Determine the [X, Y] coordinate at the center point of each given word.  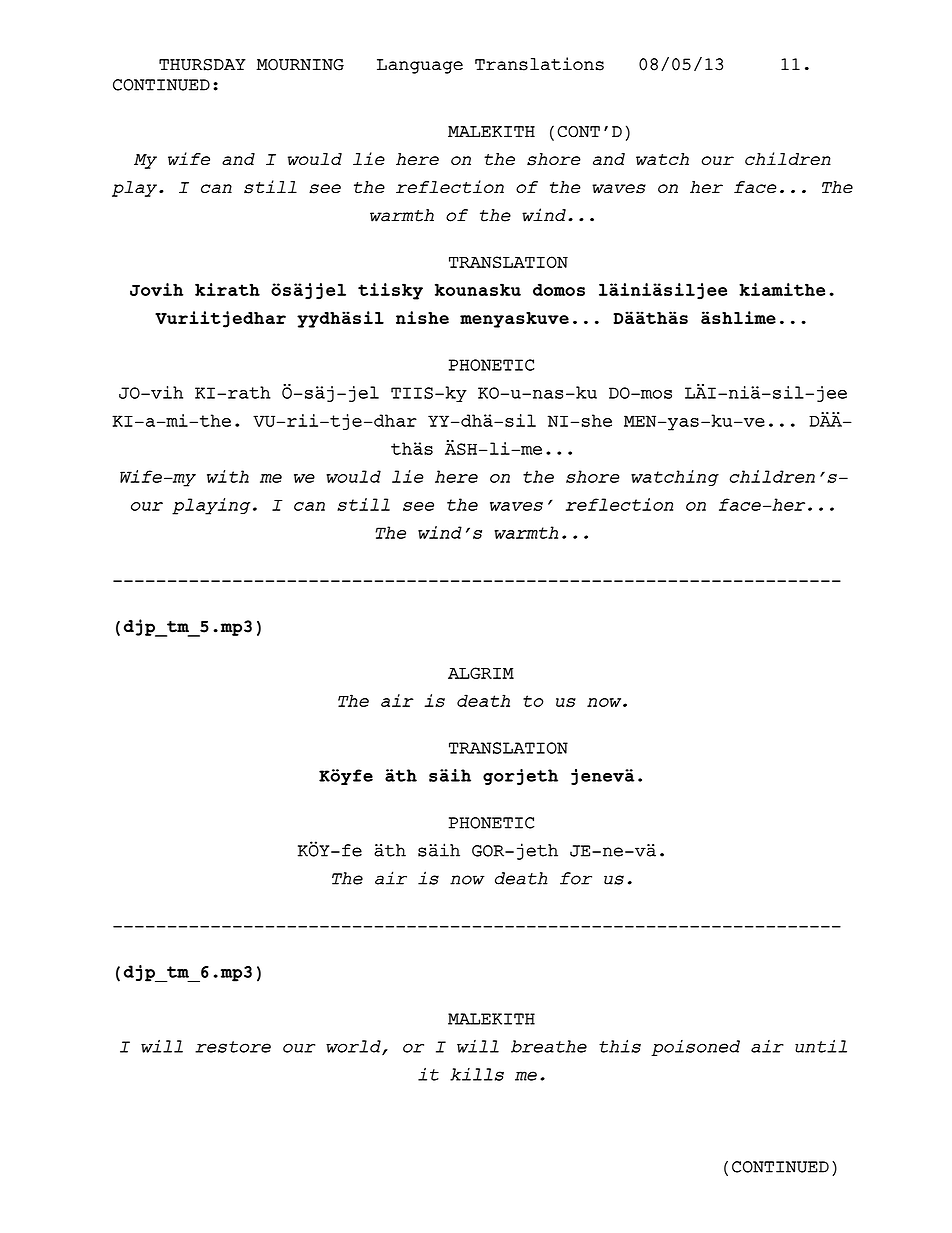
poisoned [695, 1048]
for [576, 878]
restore [233, 1047]
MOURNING [300, 65]
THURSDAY [202, 65]
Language [420, 66]
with [228, 476]
